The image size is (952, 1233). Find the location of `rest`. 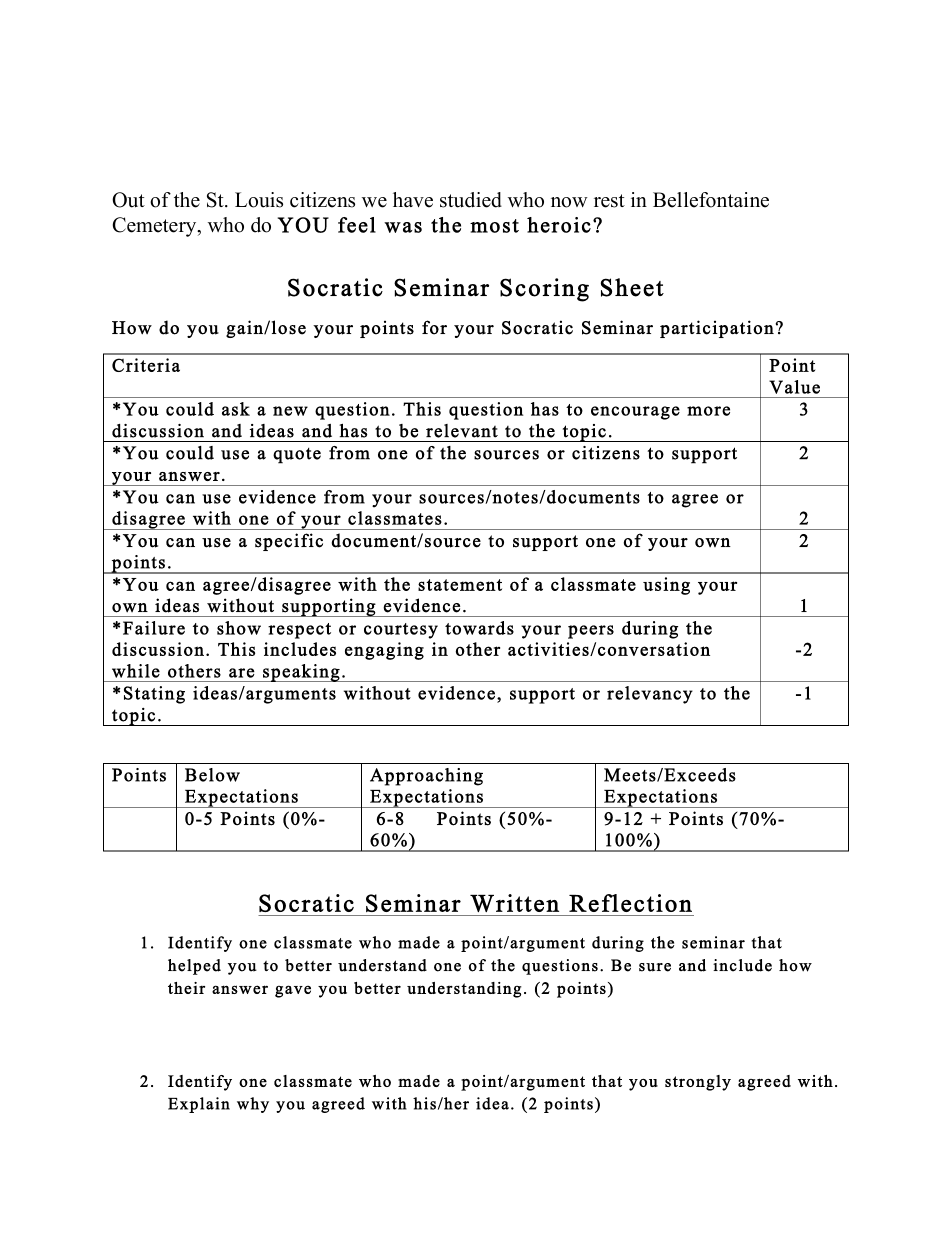

rest is located at coordinates (609, 201).
